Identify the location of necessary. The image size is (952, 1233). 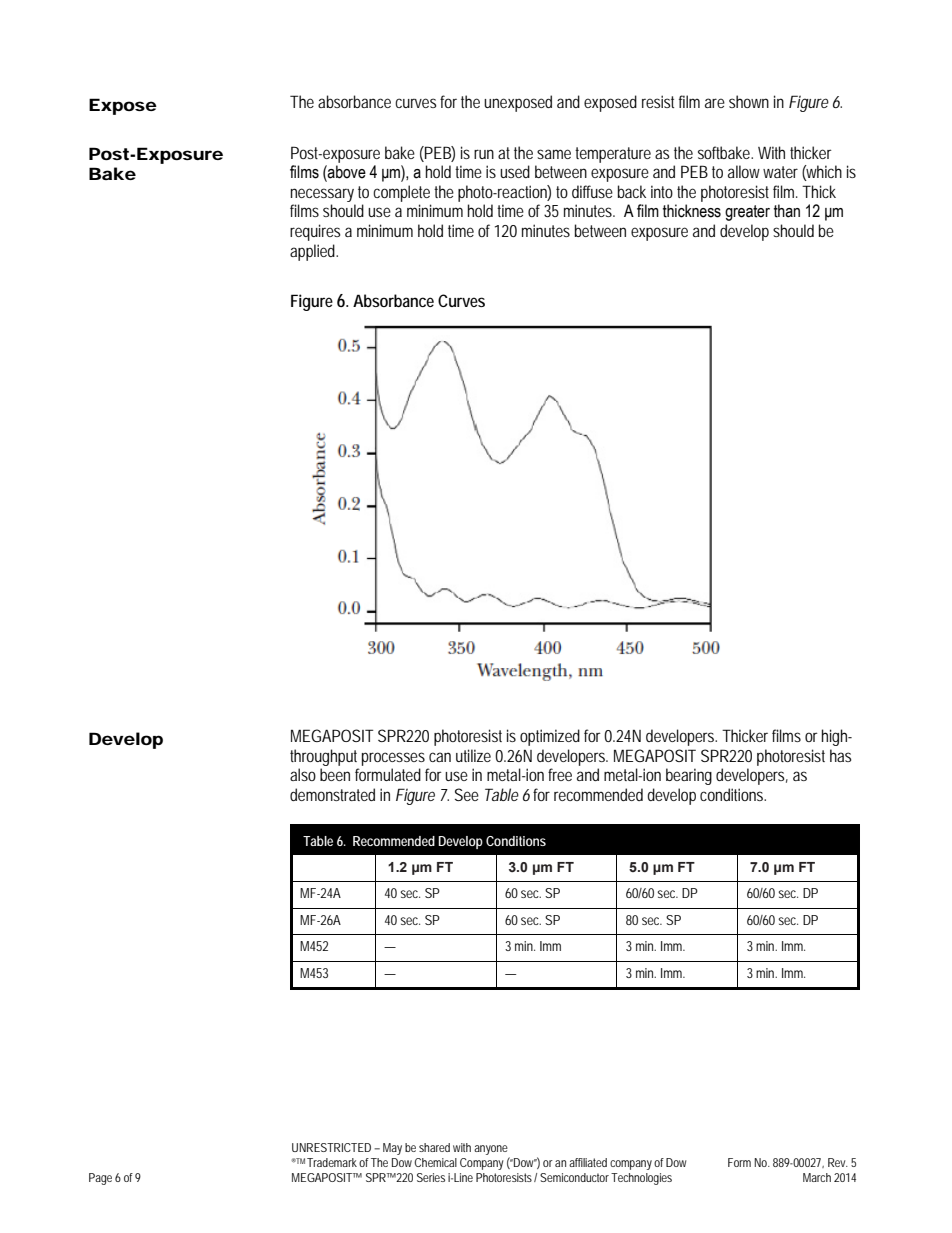
(322, 195).
